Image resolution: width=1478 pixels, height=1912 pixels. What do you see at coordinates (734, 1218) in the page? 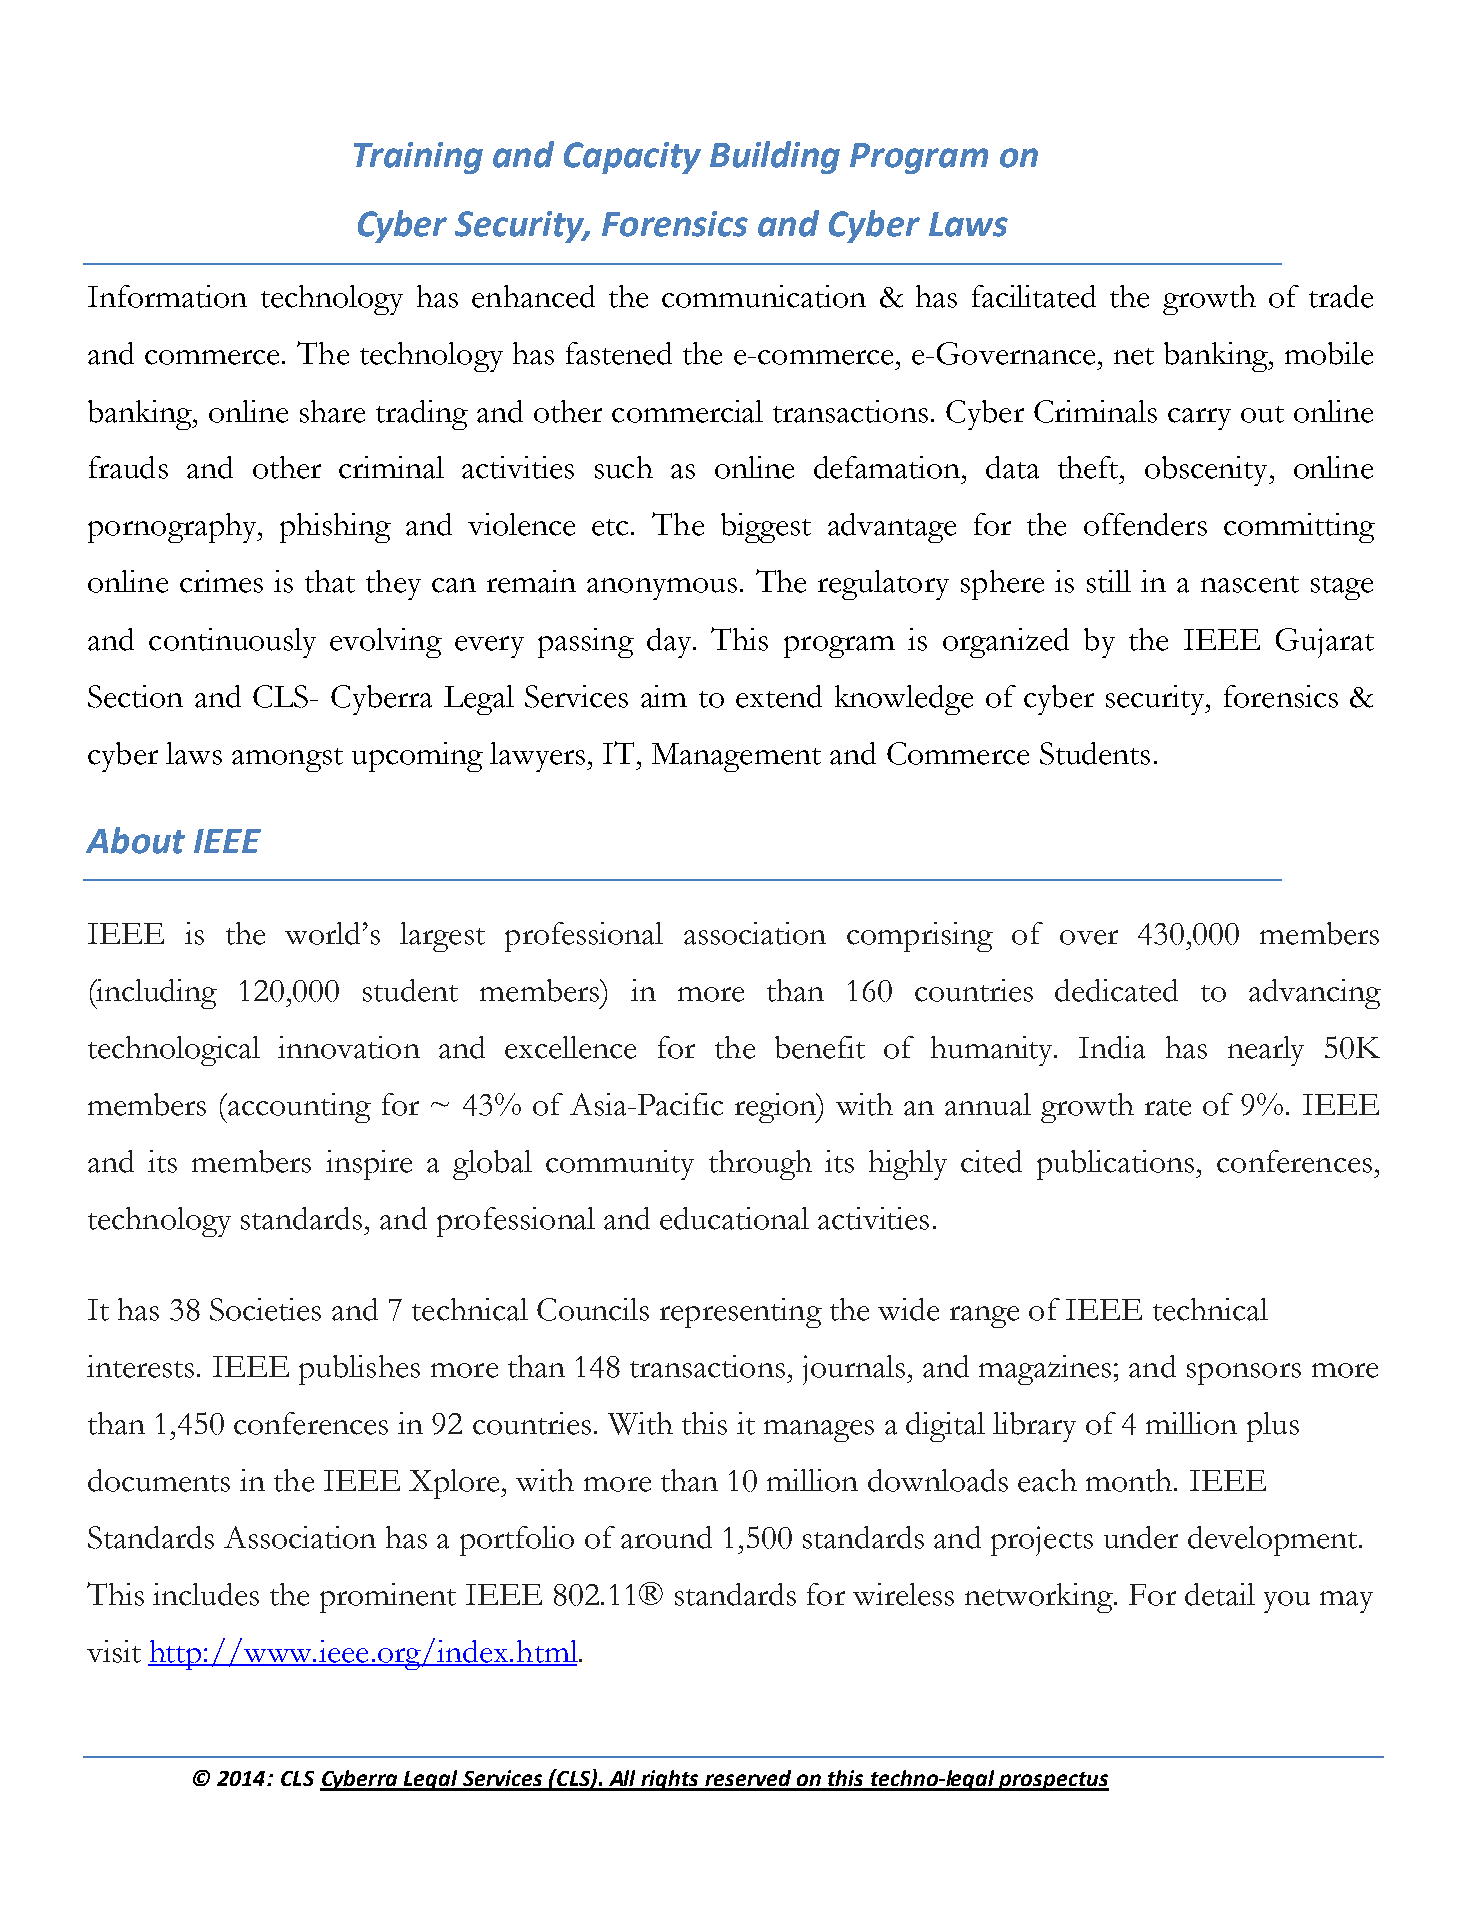
I see `educational` at bounding box center [734, 1218].
